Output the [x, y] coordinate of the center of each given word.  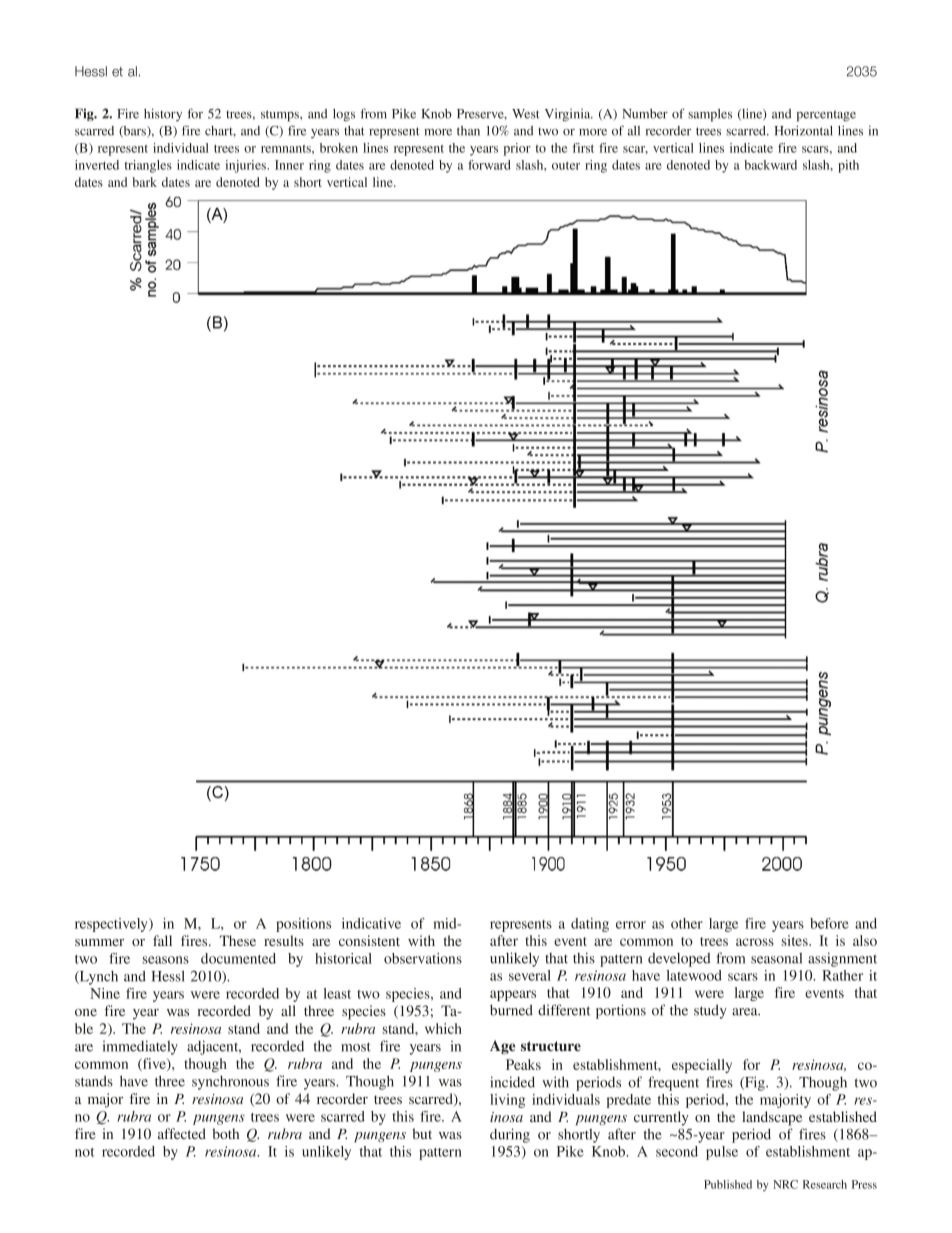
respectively [112, 925]
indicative [371, 923]
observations [423, 958]
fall [162, 940]
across [755, 942]
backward [770, 165]
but [422, 1133]
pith [848, 166]
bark [144, 182]
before [829, 923]
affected [182, 1133]
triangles [148, 166]
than [468, 131]
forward [489, 165]
